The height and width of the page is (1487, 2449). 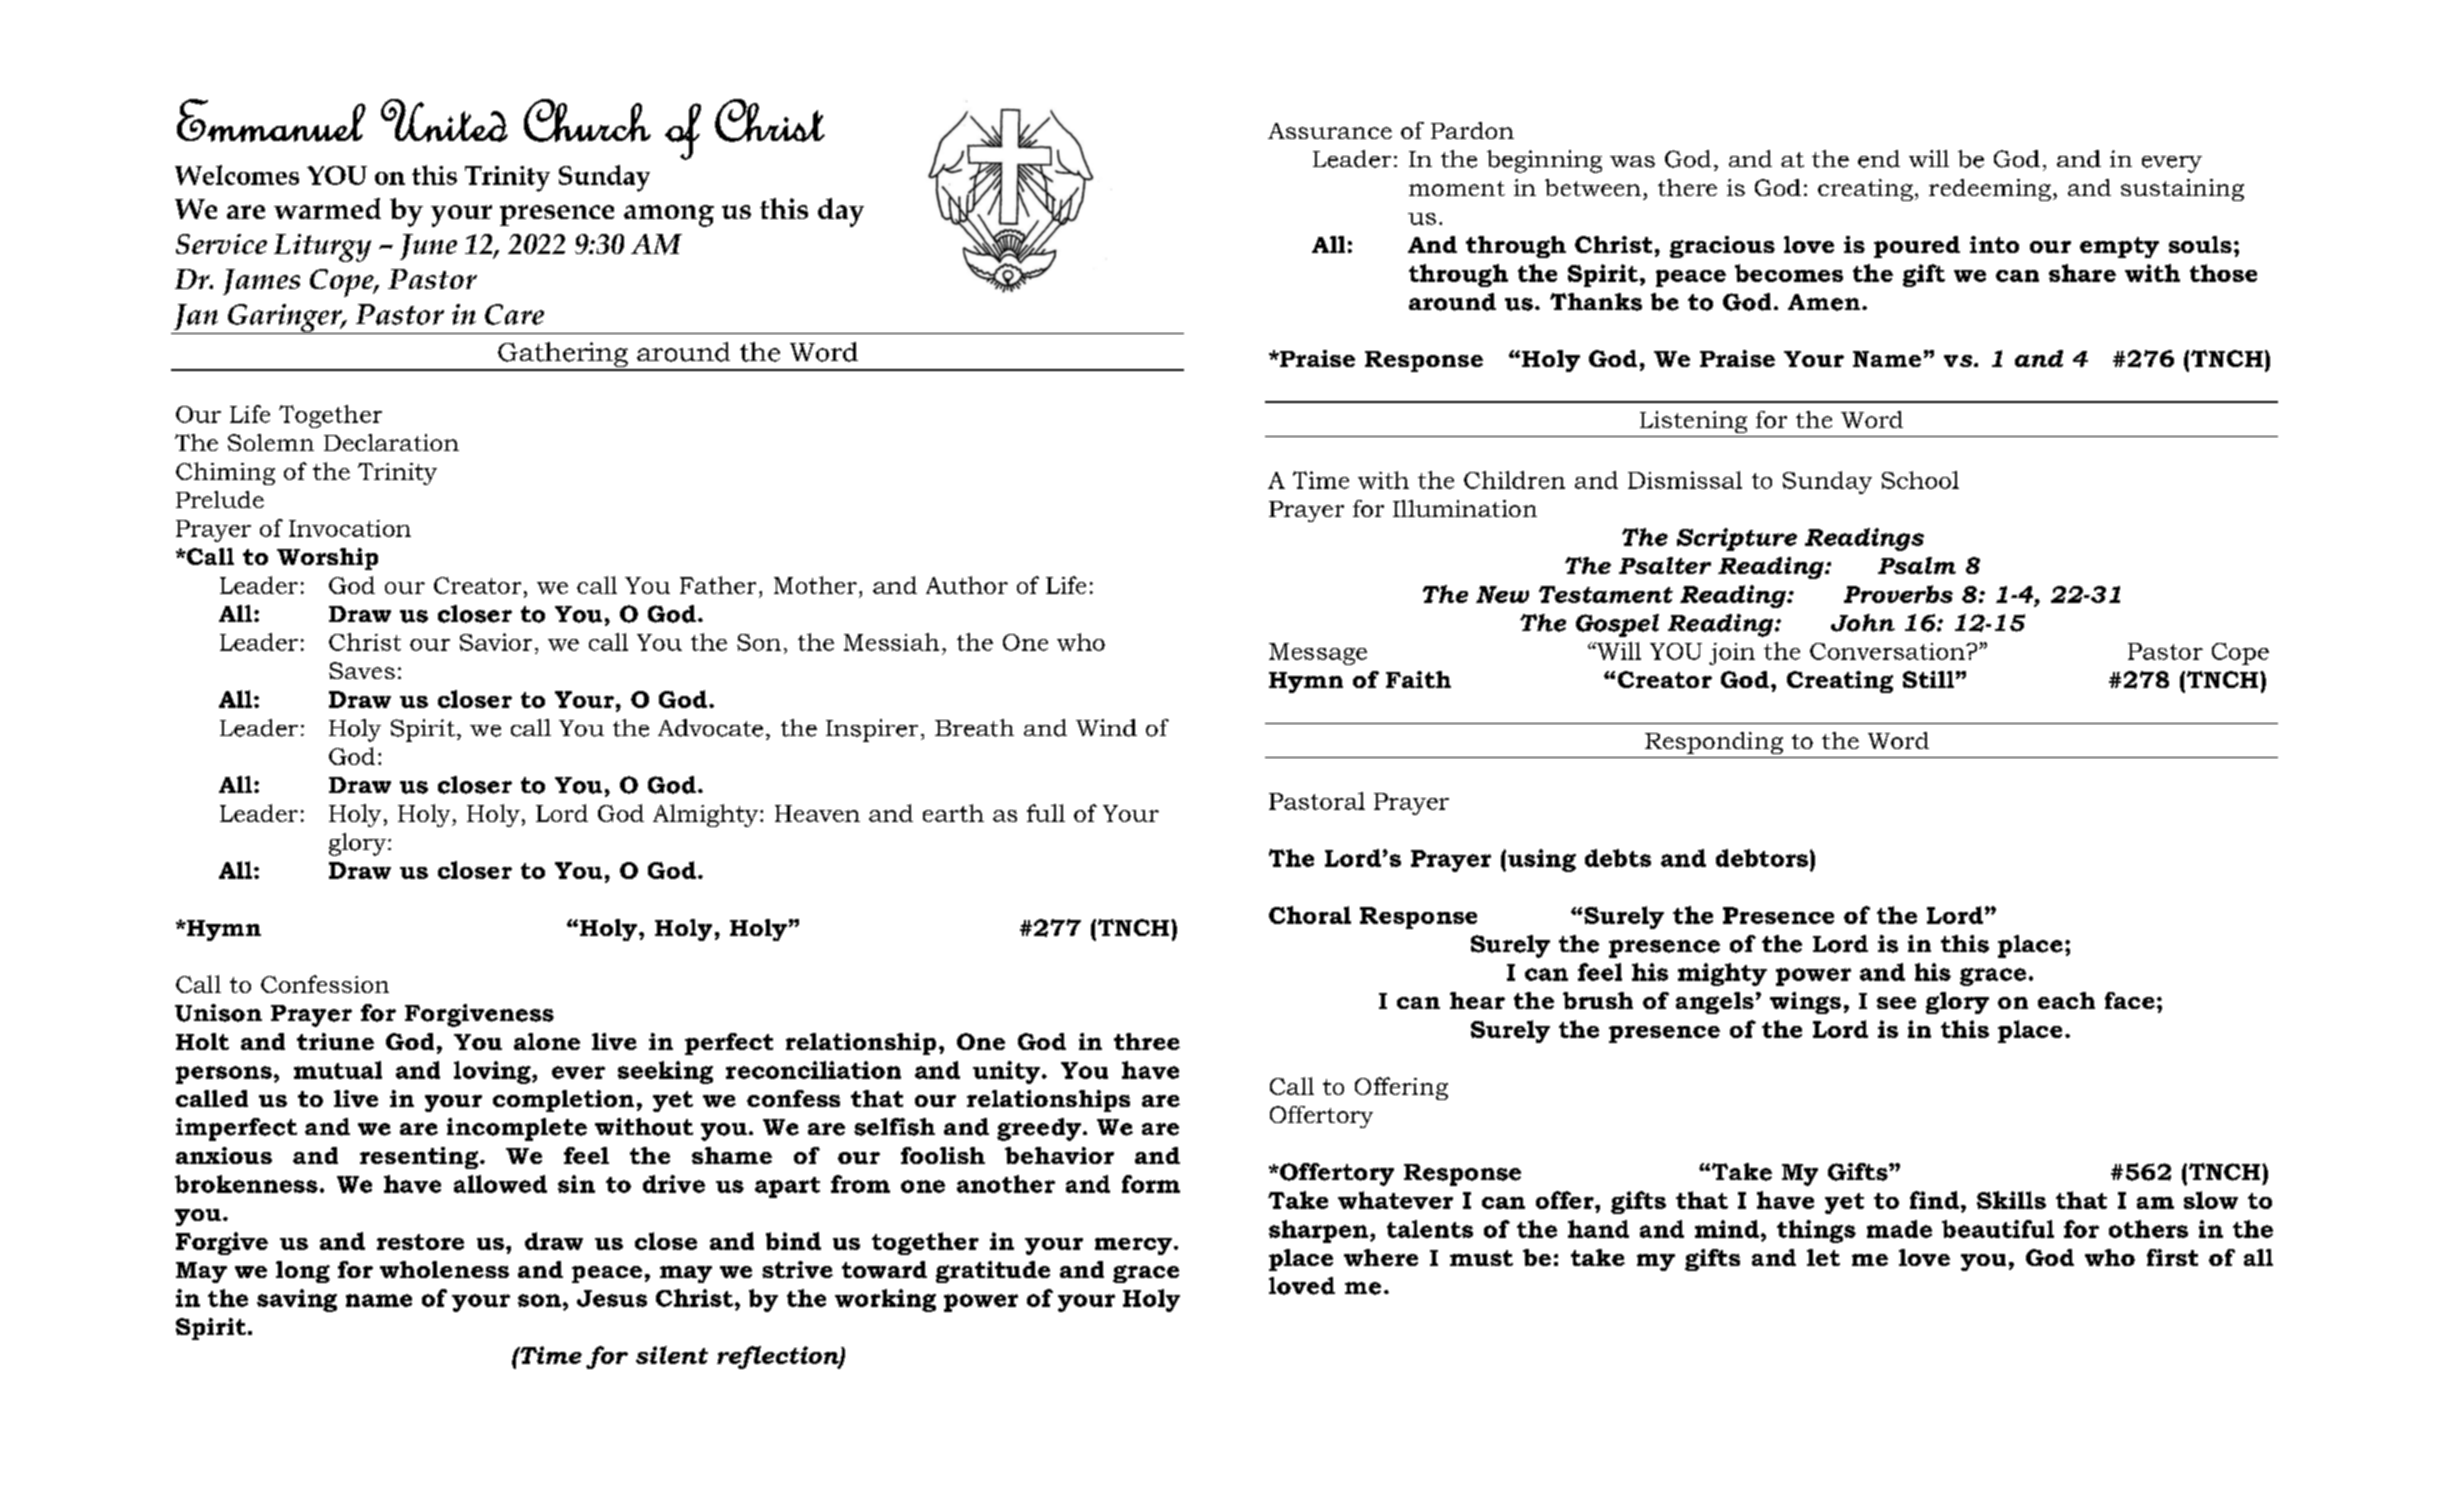 What do you see at coordinates (444, 120) in the page?
I see `United` at bounding box center [444, 120].
